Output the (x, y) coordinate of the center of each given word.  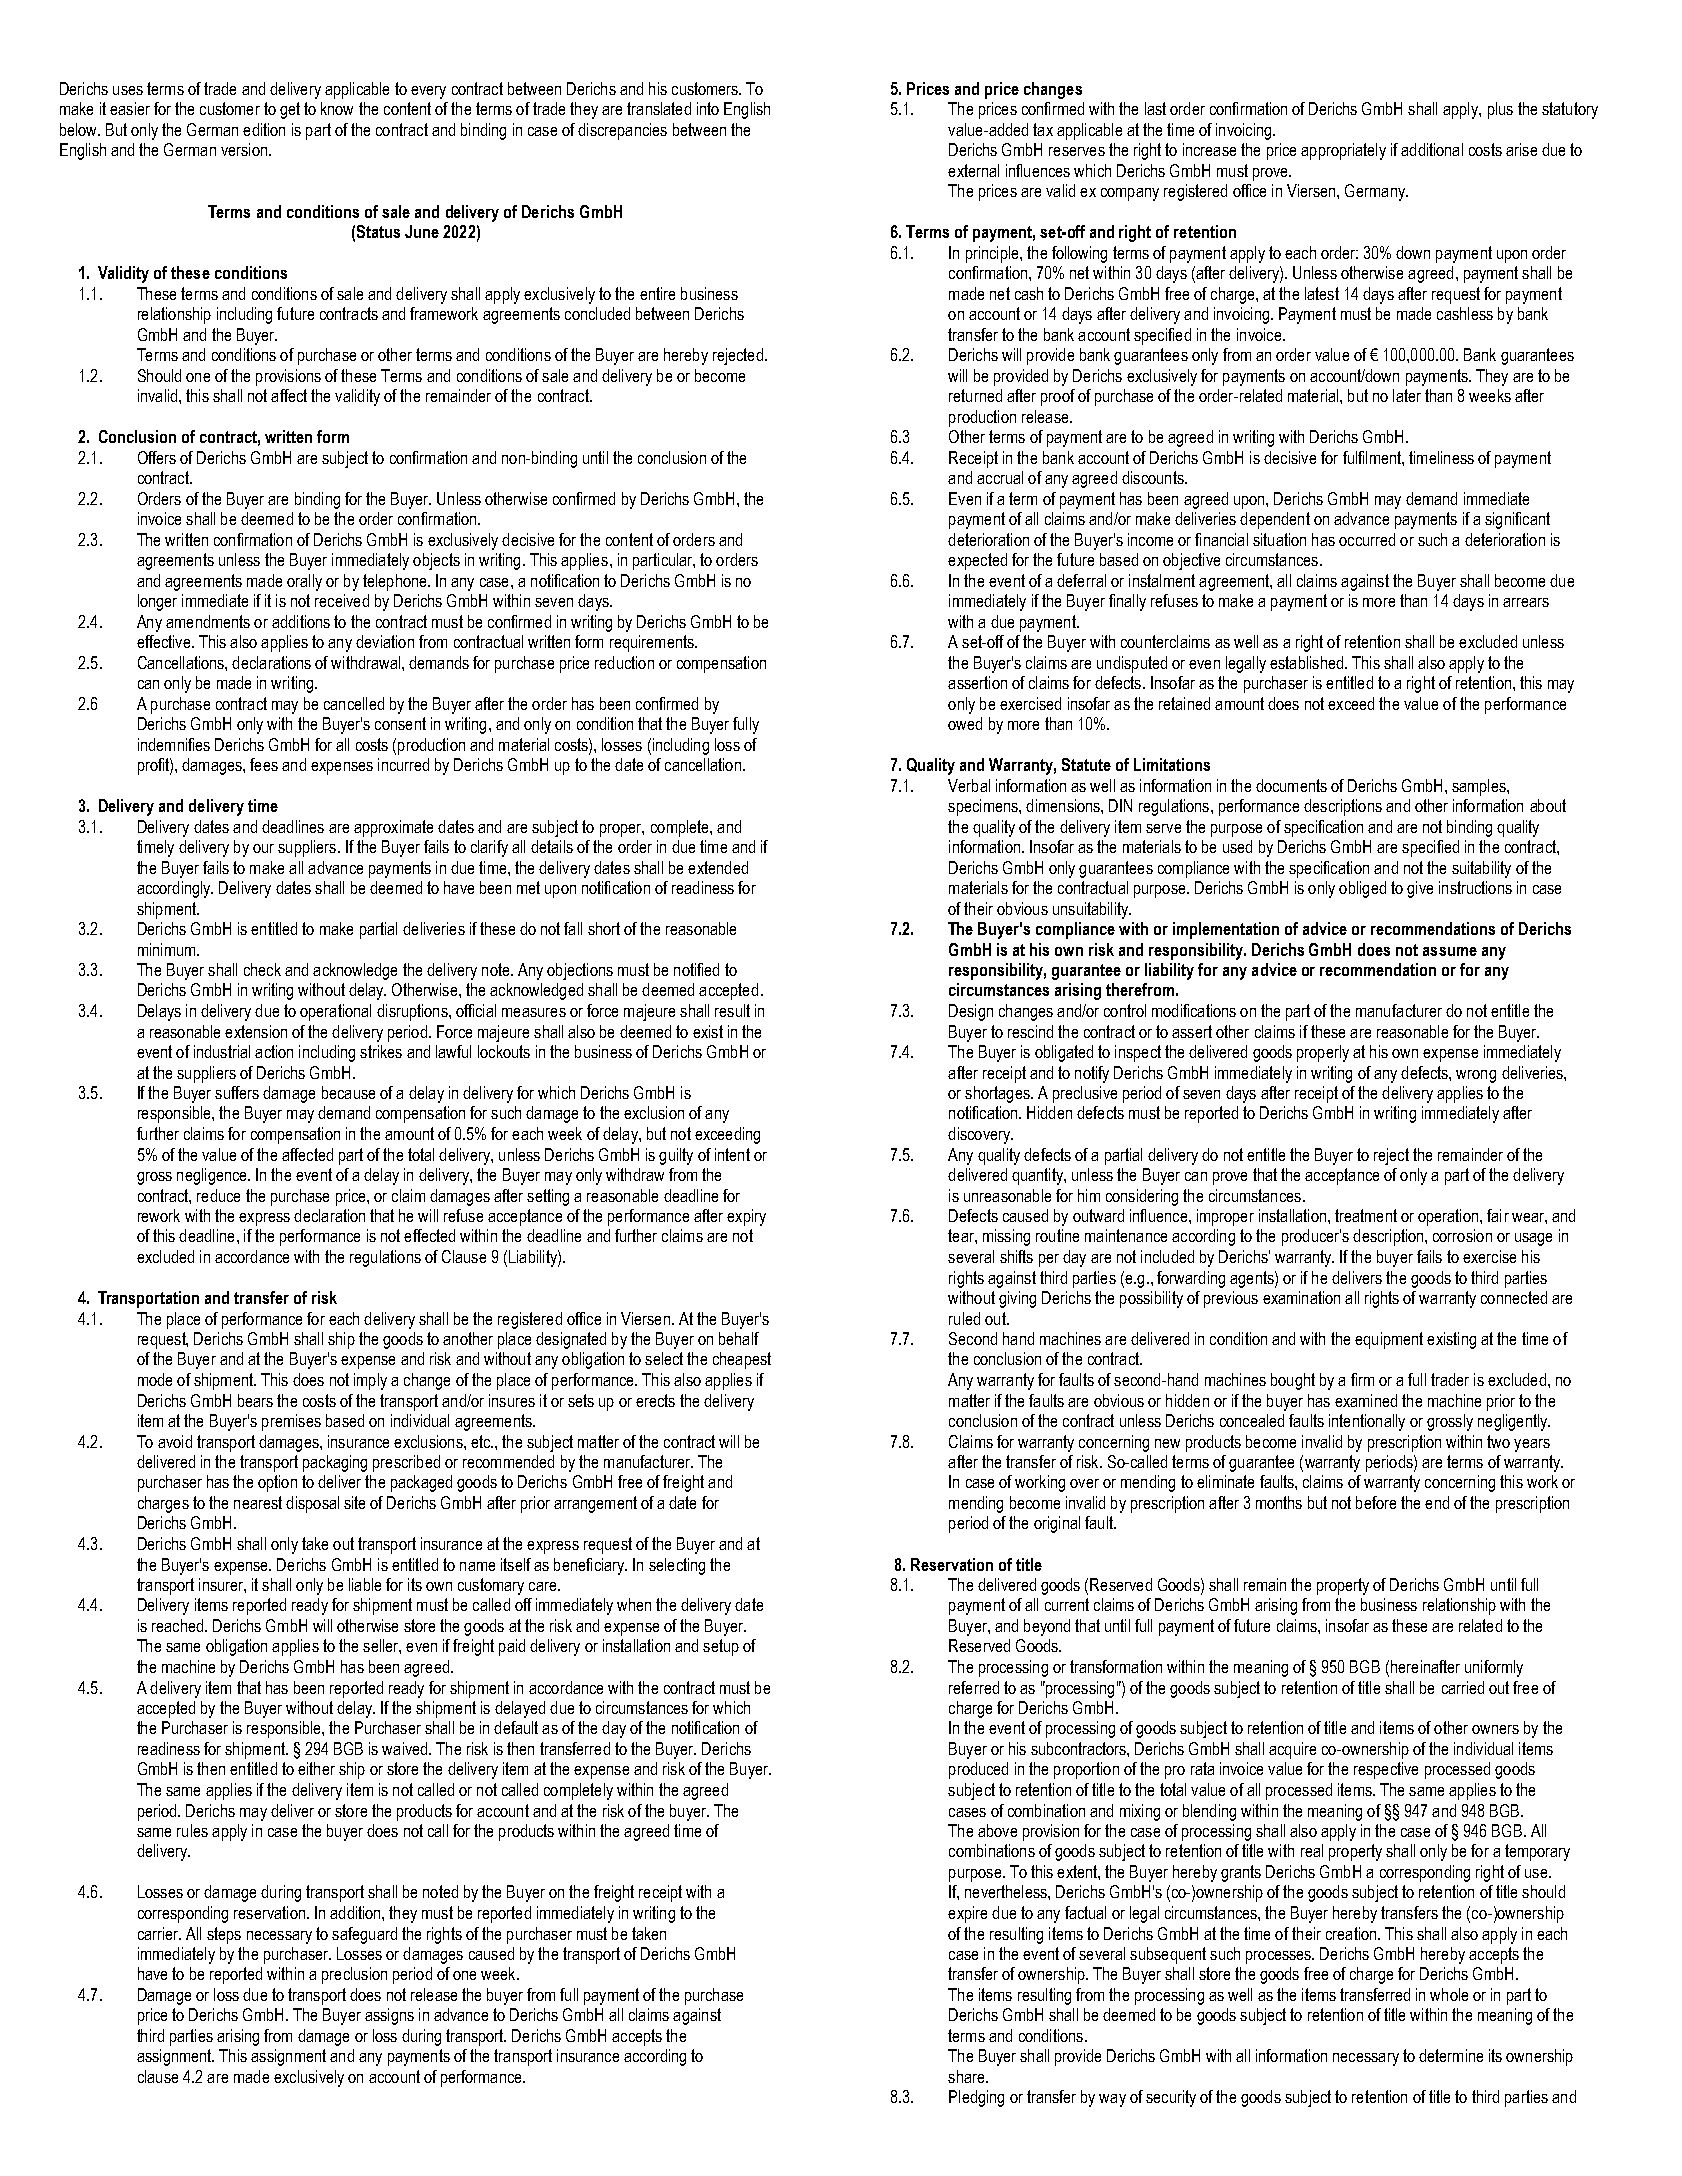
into (708, 108)
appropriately (1343, 151)
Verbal (969, 785)
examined (1366, 1400)
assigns (389, 2016)
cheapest (742, 1360)
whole (1449, 1994)
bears (255, 1400)
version (244, 149)
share (967, 2076)
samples (1480, 787)
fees (264, 764)
